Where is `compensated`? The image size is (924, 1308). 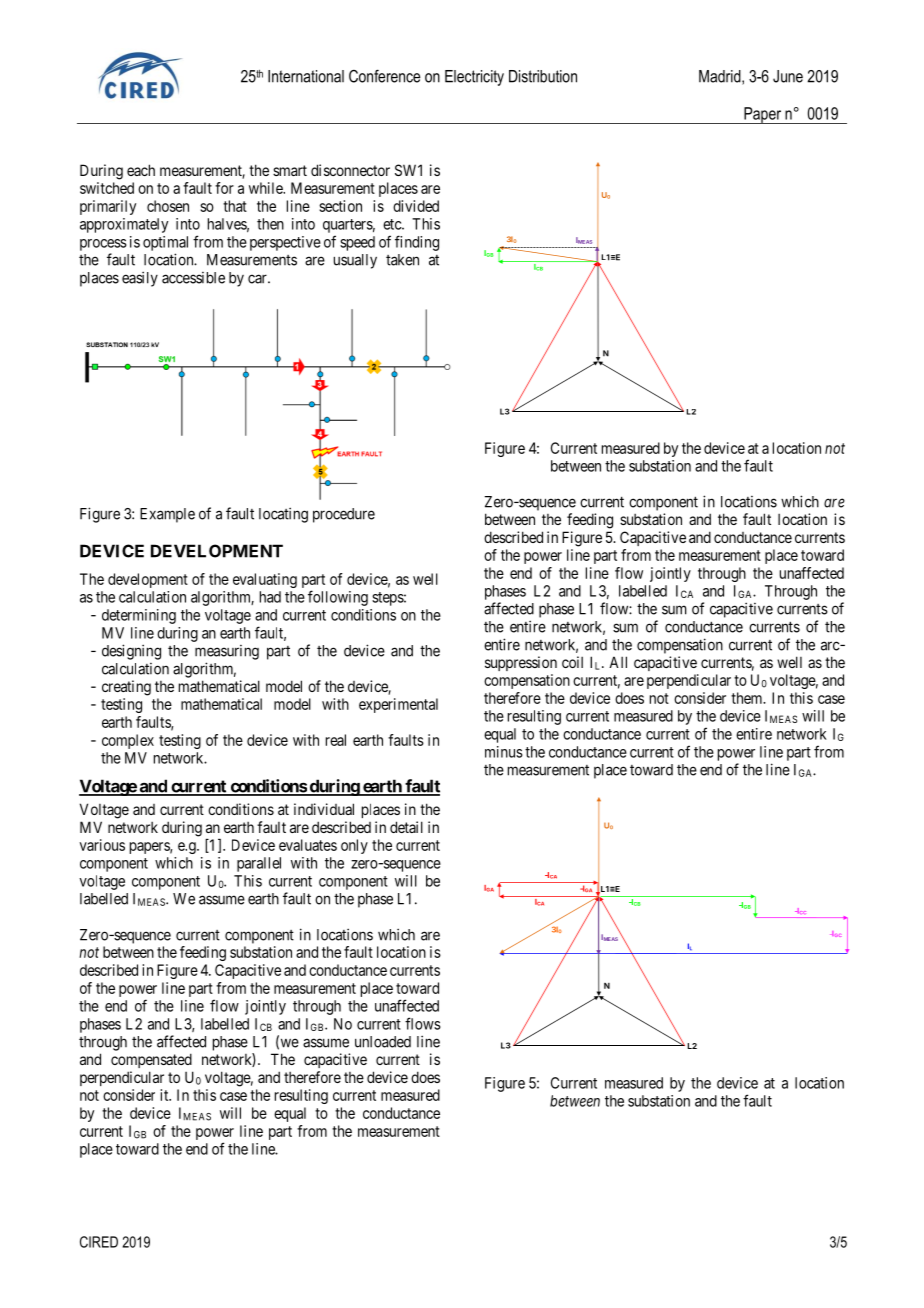 compensated is located at coordinates (151, 1060).
